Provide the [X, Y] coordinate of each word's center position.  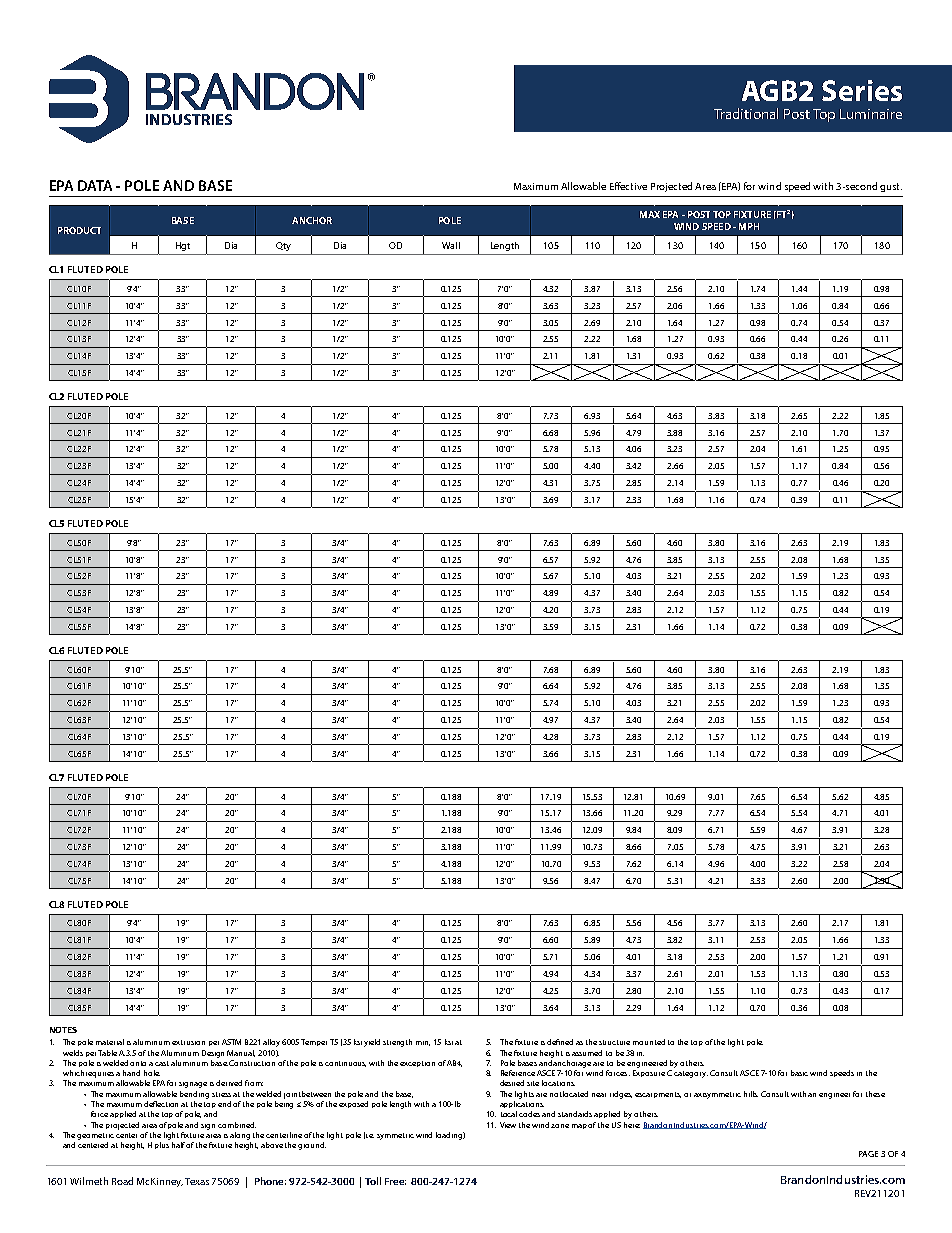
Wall [451, 245]
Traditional [746, 113]
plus [162, 1145]
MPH [749, 226]
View [508, 1125]
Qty [283, 246]
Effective [628, 186]
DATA [95, 185]
